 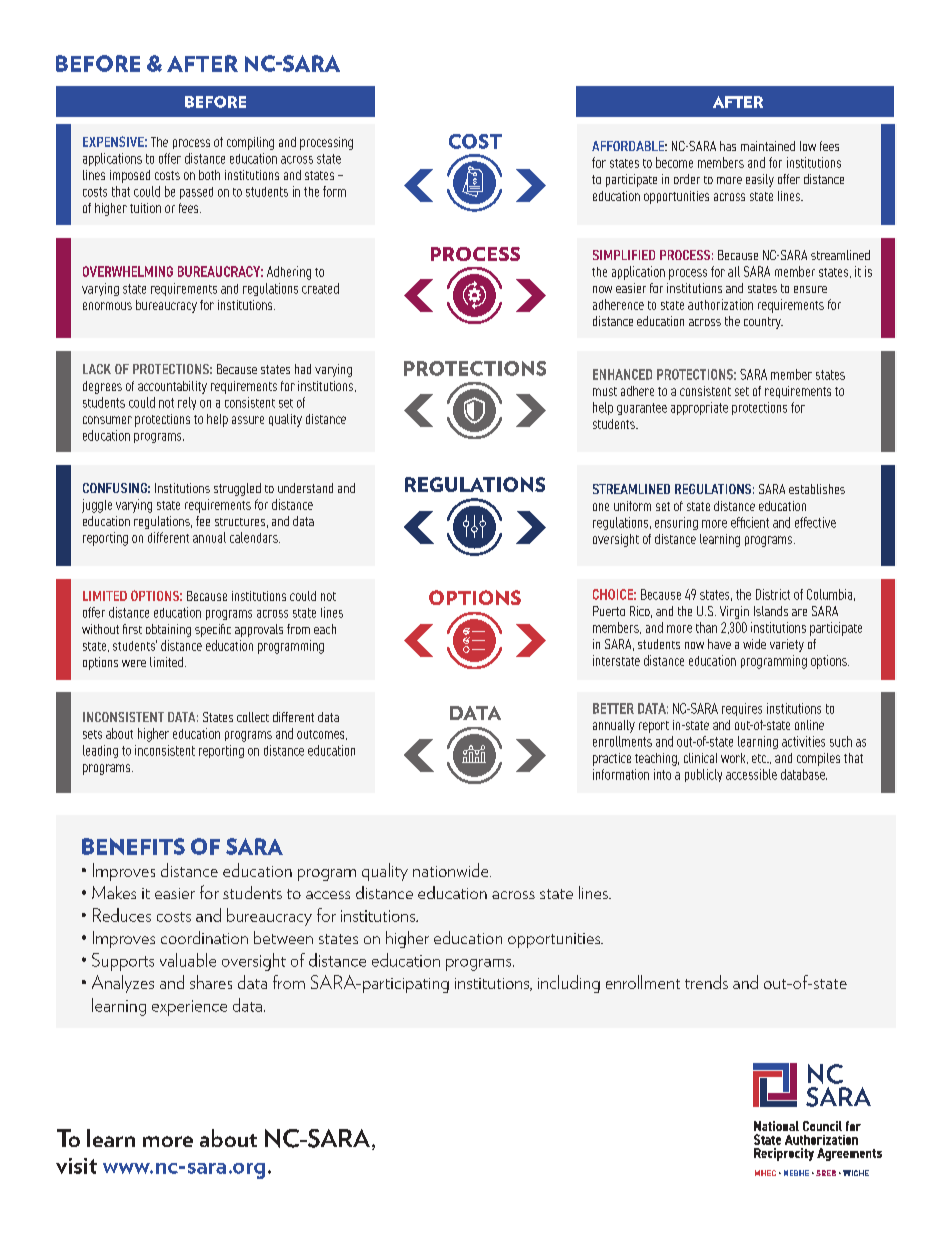 What do you see at coordinates (237, 489) in the screenshot?
I see `struggled` at bounding box center [237, 489].
